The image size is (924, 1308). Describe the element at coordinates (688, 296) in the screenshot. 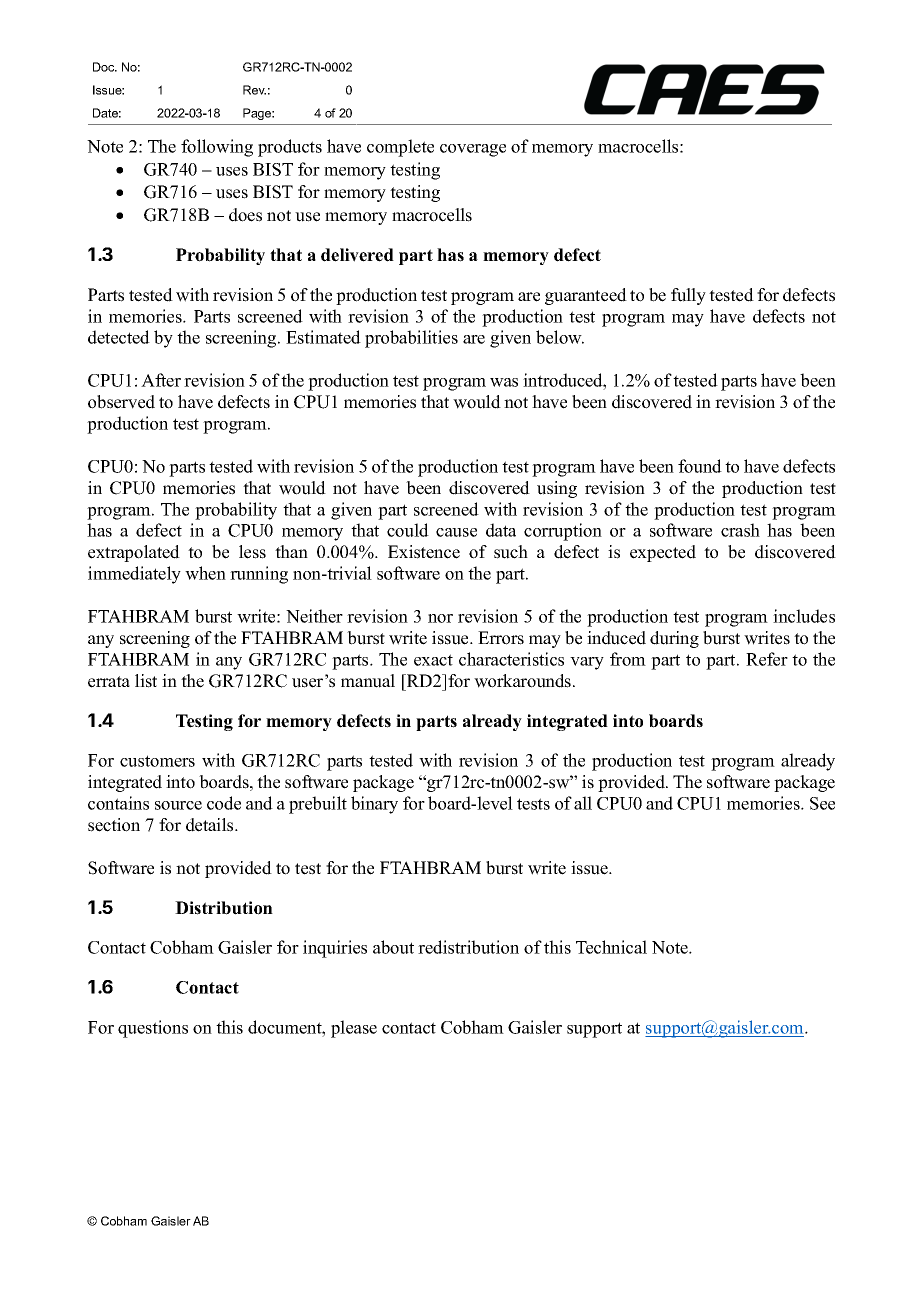

I see `fully` at that location.
